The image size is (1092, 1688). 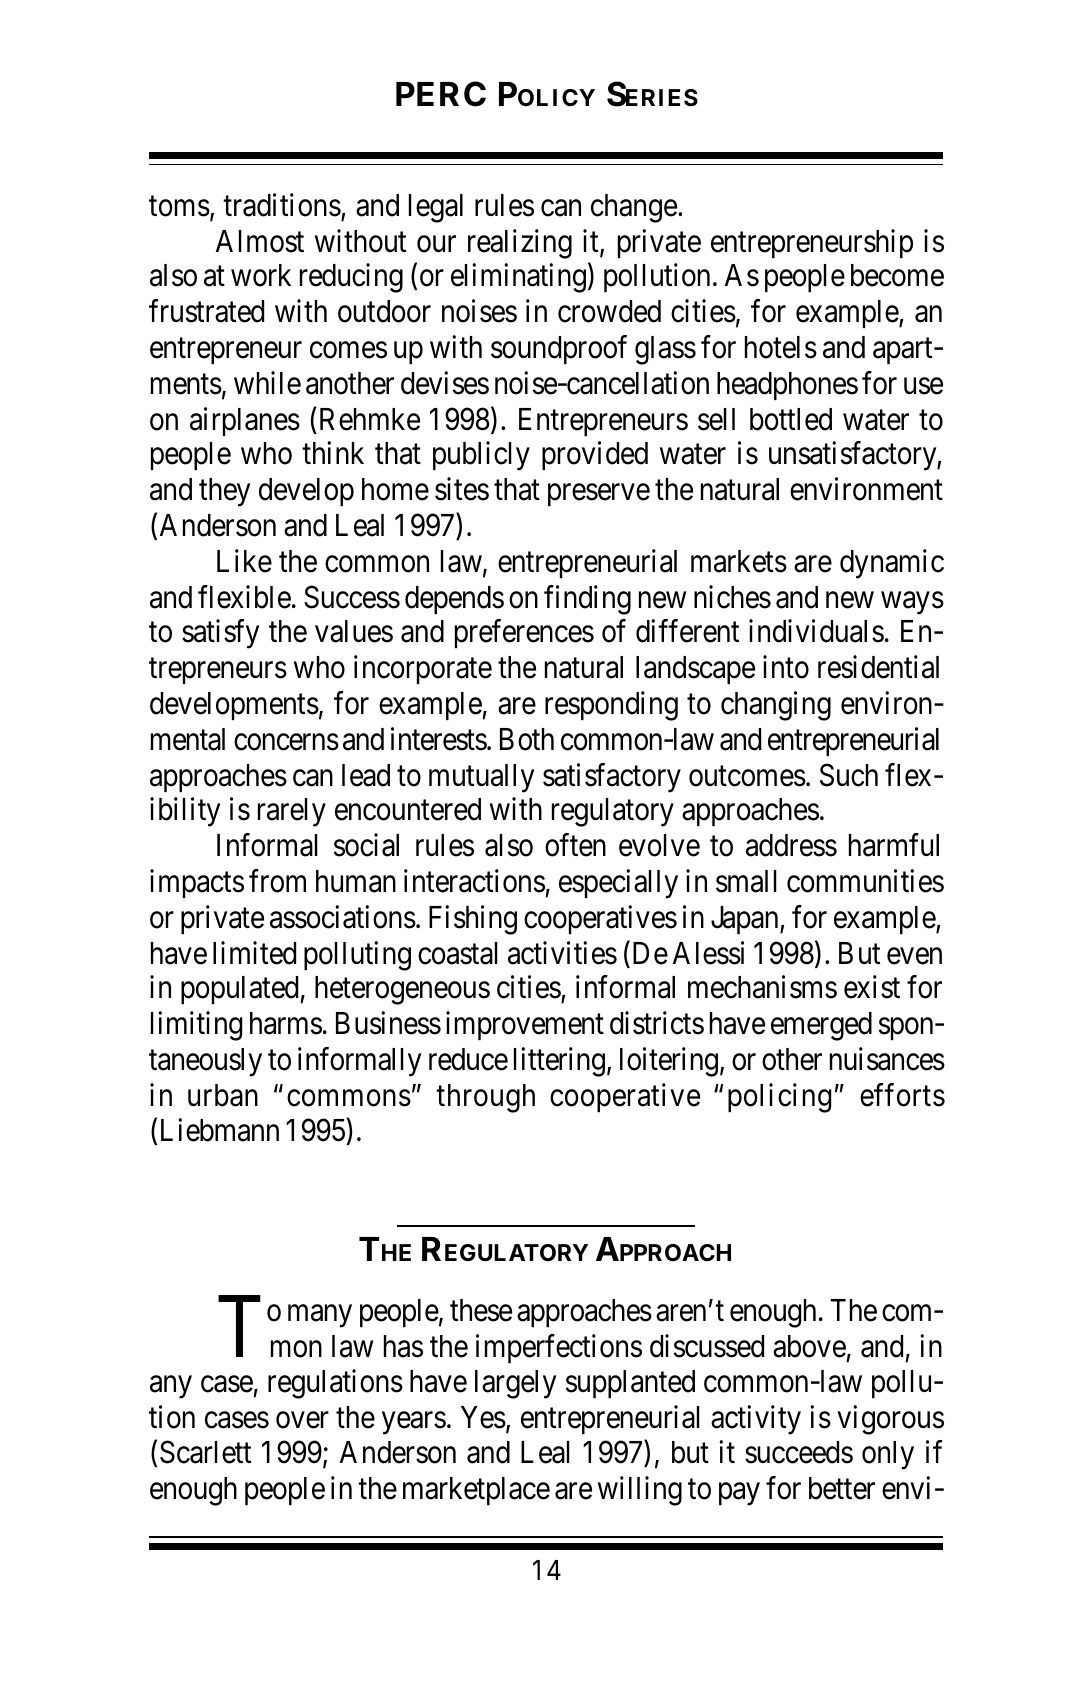 I want to click on rarely, so click(x=292, y=812).
